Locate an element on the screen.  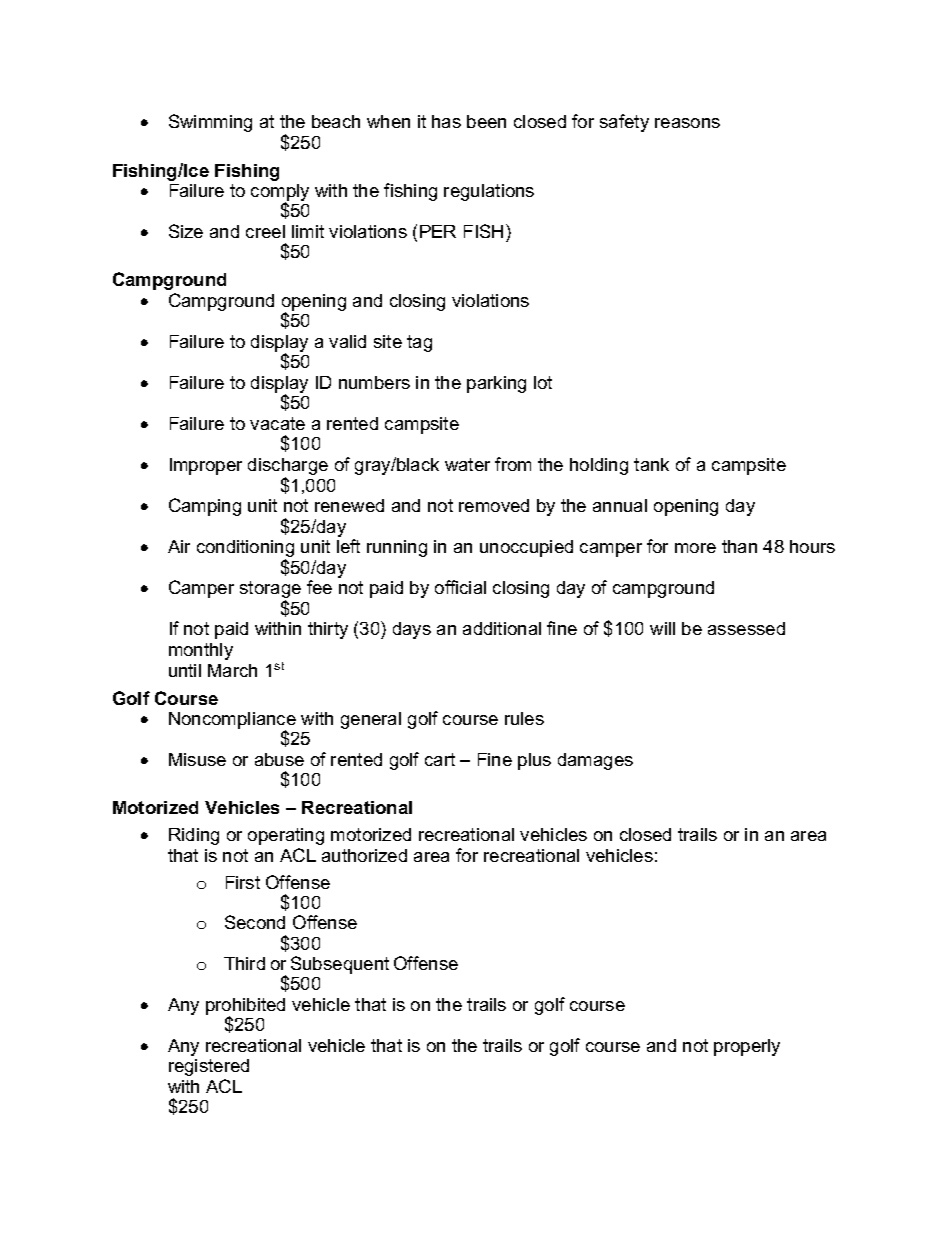
prohibited is located at coordinates (245, 1007).
